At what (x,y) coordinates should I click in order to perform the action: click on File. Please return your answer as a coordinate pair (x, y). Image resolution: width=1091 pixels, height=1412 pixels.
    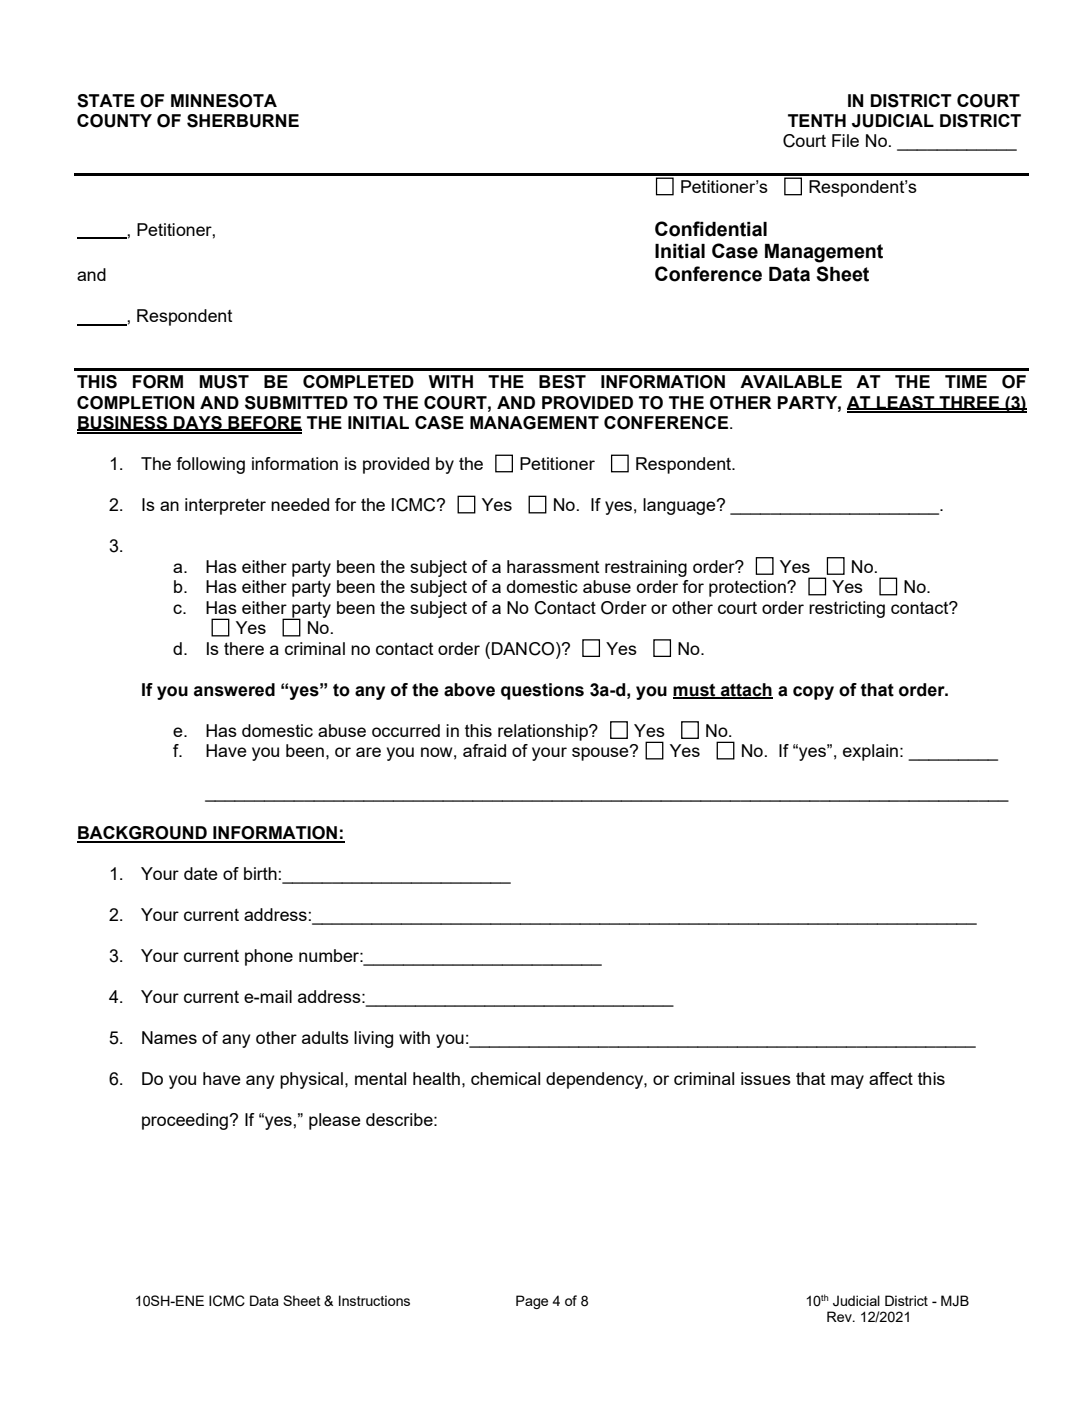
    Looking at the image, I should click on (845, 140).
